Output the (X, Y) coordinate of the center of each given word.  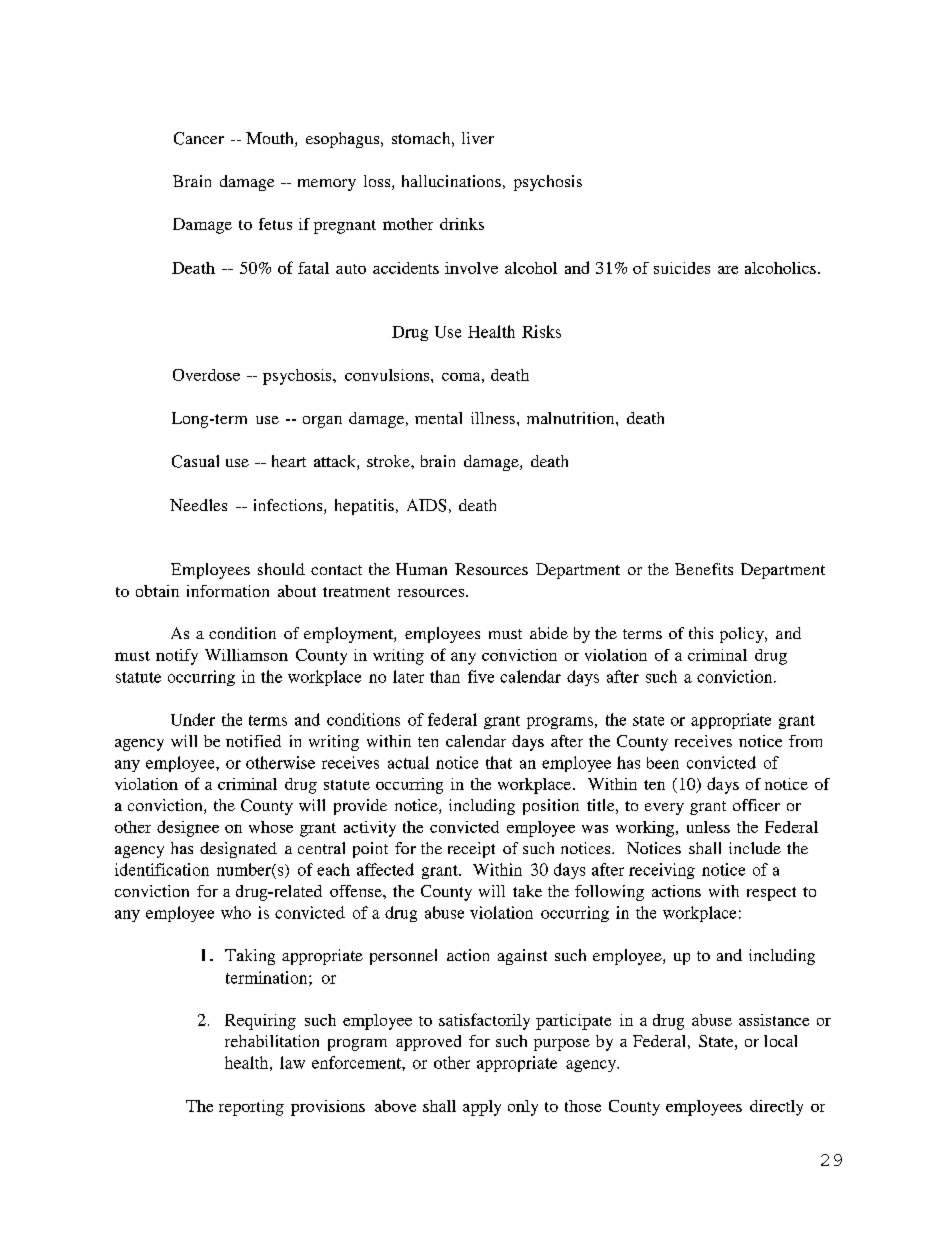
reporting (251, 1108)
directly (776, 1108)
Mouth (271, 139)
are (728, 270)
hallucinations (451, 181)
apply (482, 1108)
